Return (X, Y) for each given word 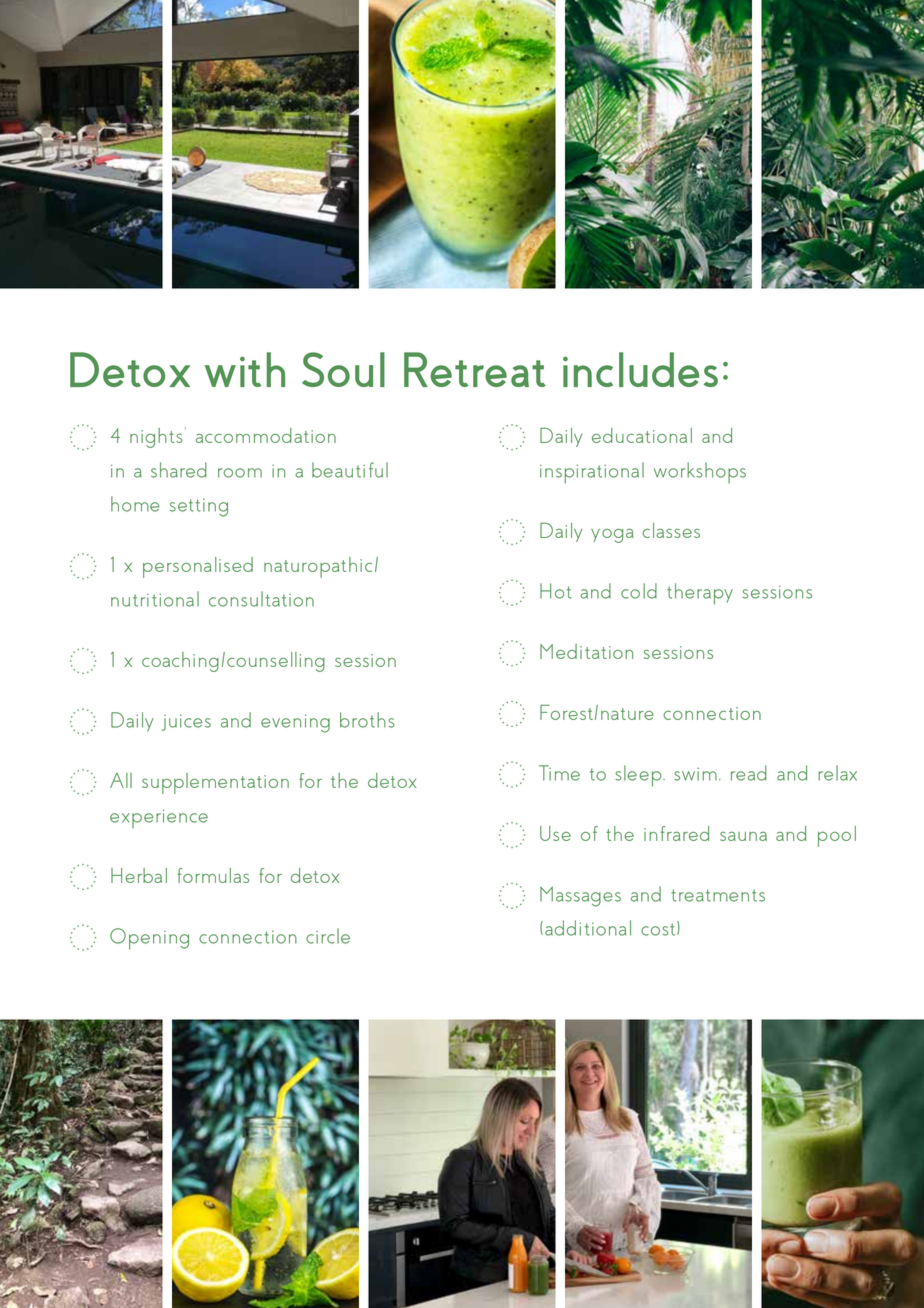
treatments (718, 895)
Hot (556, 591)
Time (559, 773)
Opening (149, 939)
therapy (700, 594)
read (749, 773)
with (245, 369)
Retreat (475, 369)
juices (186, 723)
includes (640, 369)
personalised (198, 567)
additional (588, 928)
